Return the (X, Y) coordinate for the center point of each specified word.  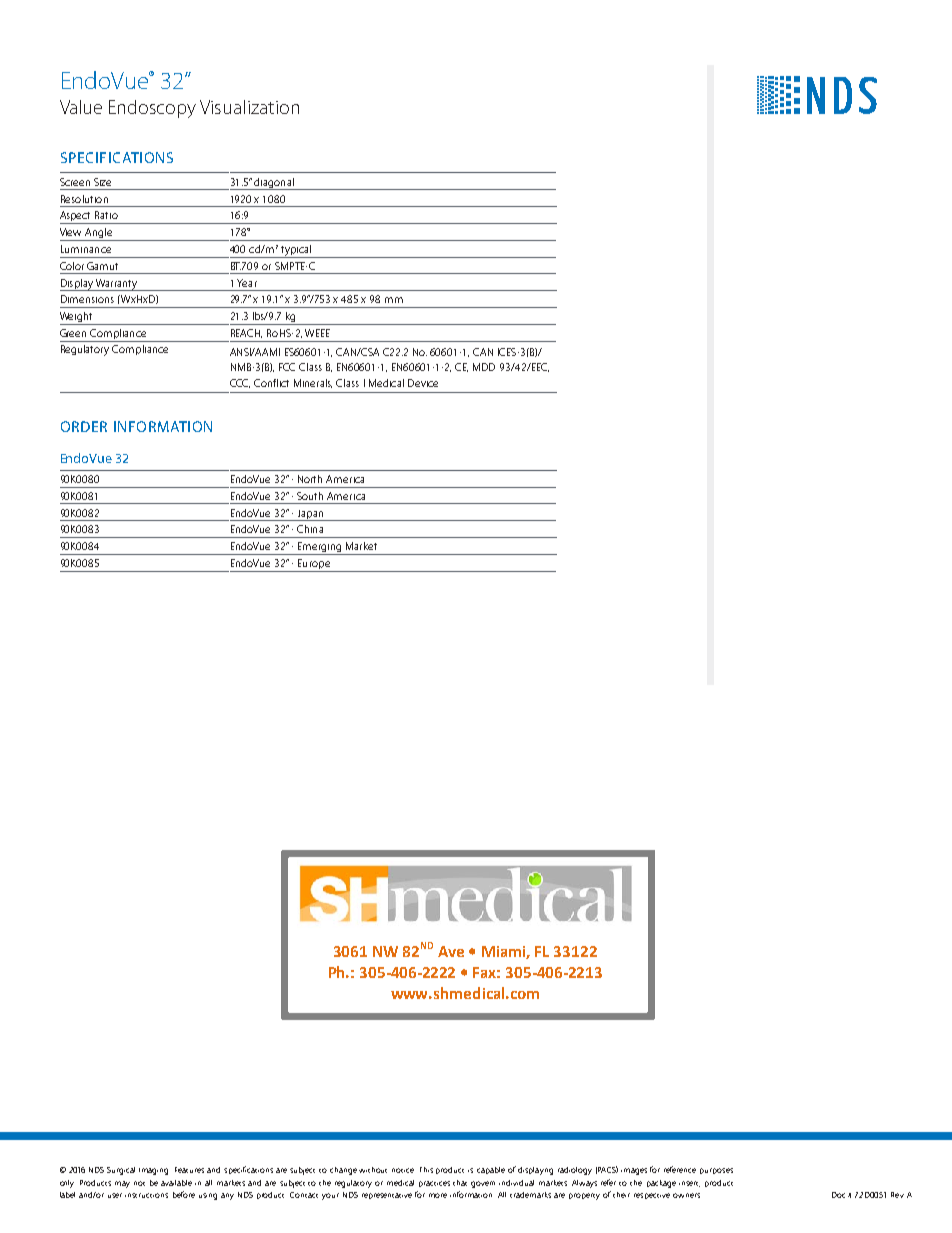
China (310, 529)
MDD (484, 367)
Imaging (153, 1171)
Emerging (320, 548)
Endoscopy (152, 109)
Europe (314, 565)
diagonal (274, 184)
